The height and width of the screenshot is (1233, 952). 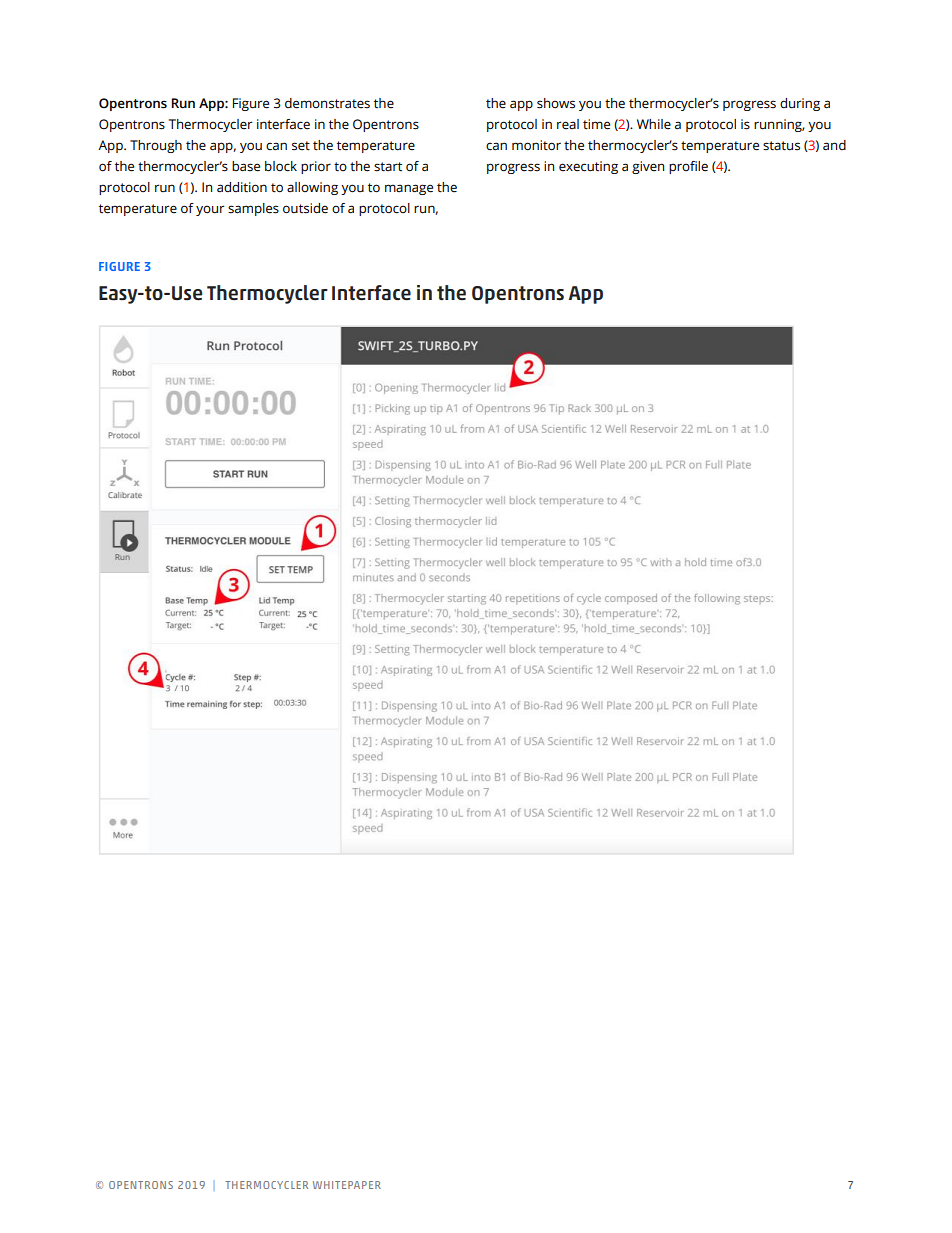 I want to click on given, so click(x=648, y=167).
